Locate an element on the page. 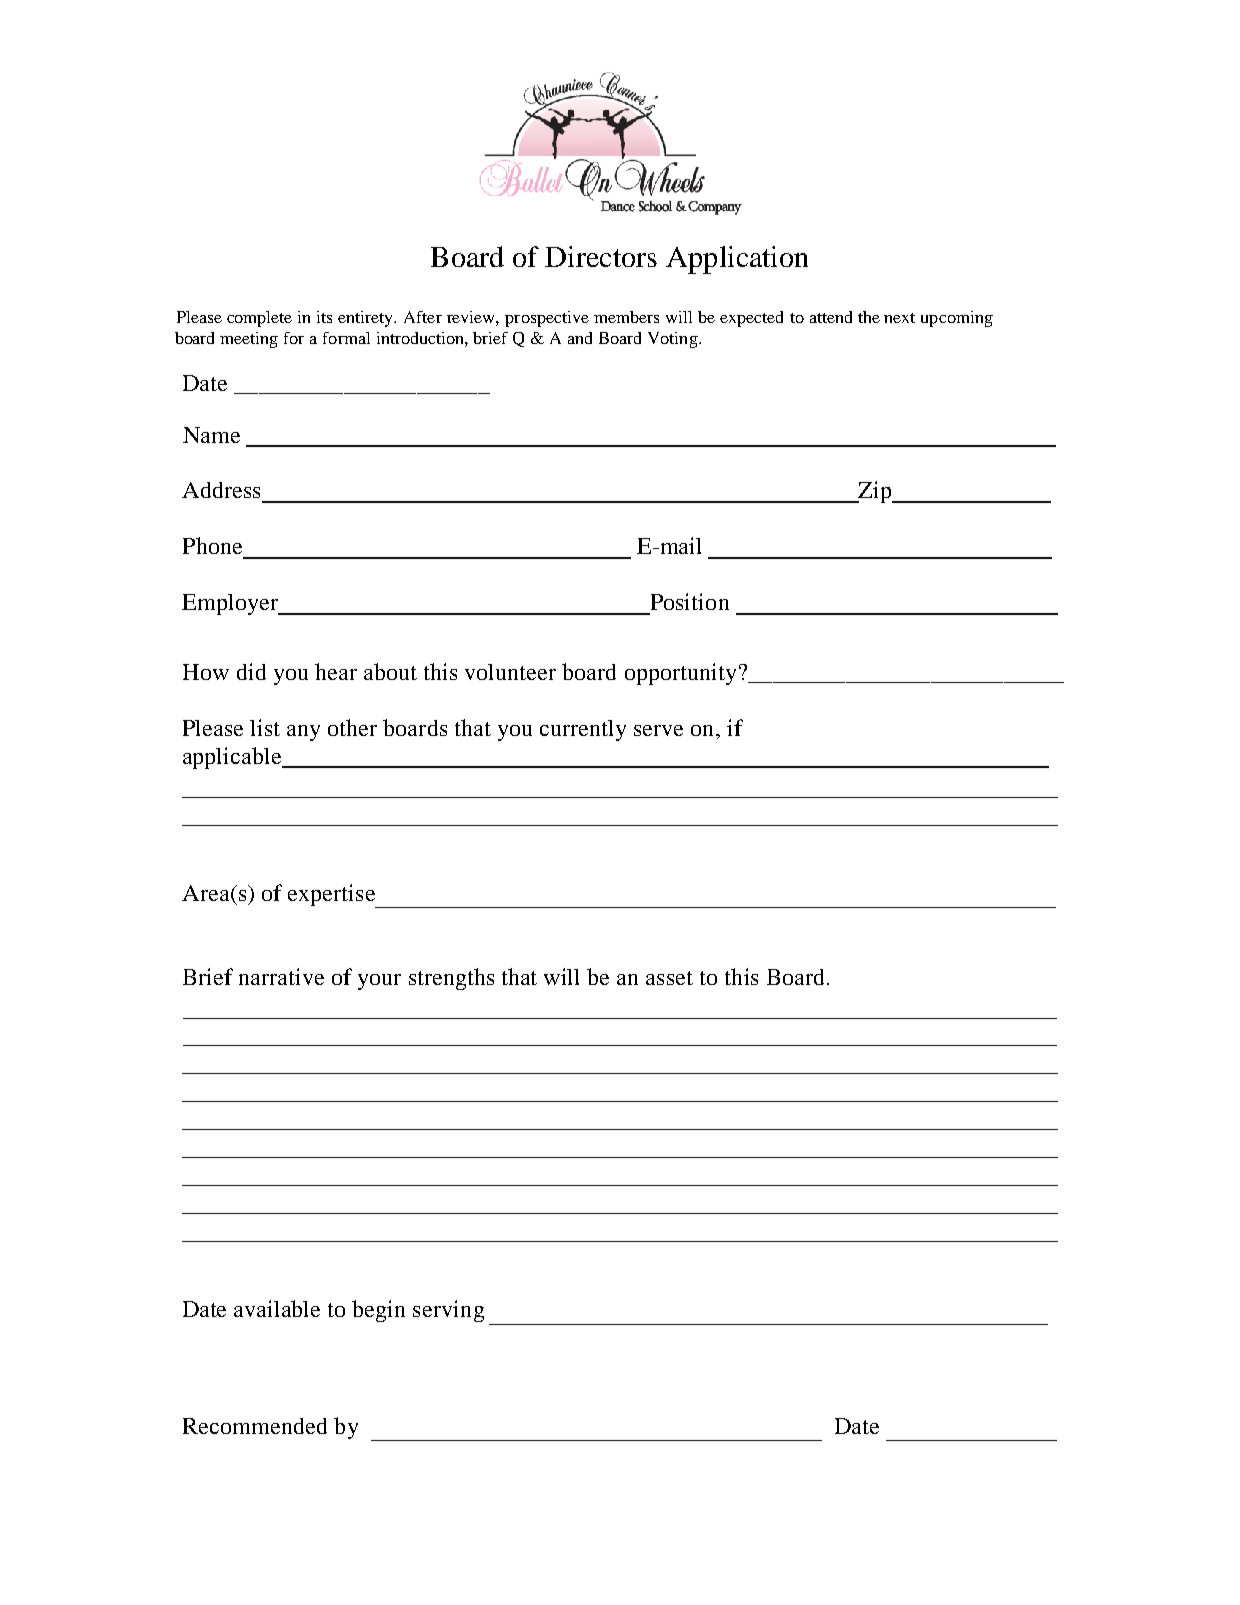  asset is located at coordinates (669, 978).
